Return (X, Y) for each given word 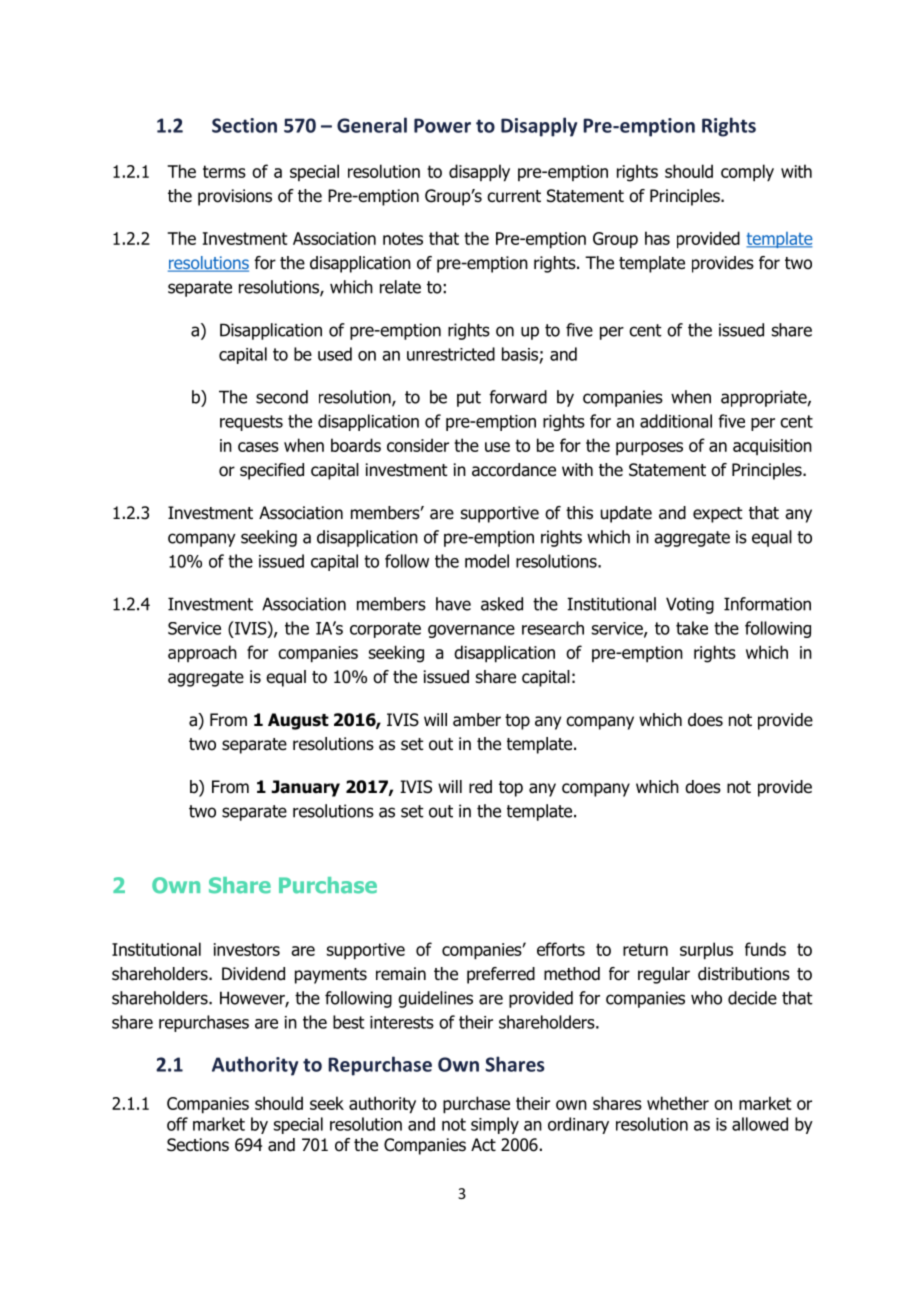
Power (442, 125)
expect (718, 515)
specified (272, 471)
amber (477, 720)
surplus (706, 951)
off (177, 1124)
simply (495, 1125)
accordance (514, 470)
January (305, 788)
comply (747, 173)
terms (224, 171)
